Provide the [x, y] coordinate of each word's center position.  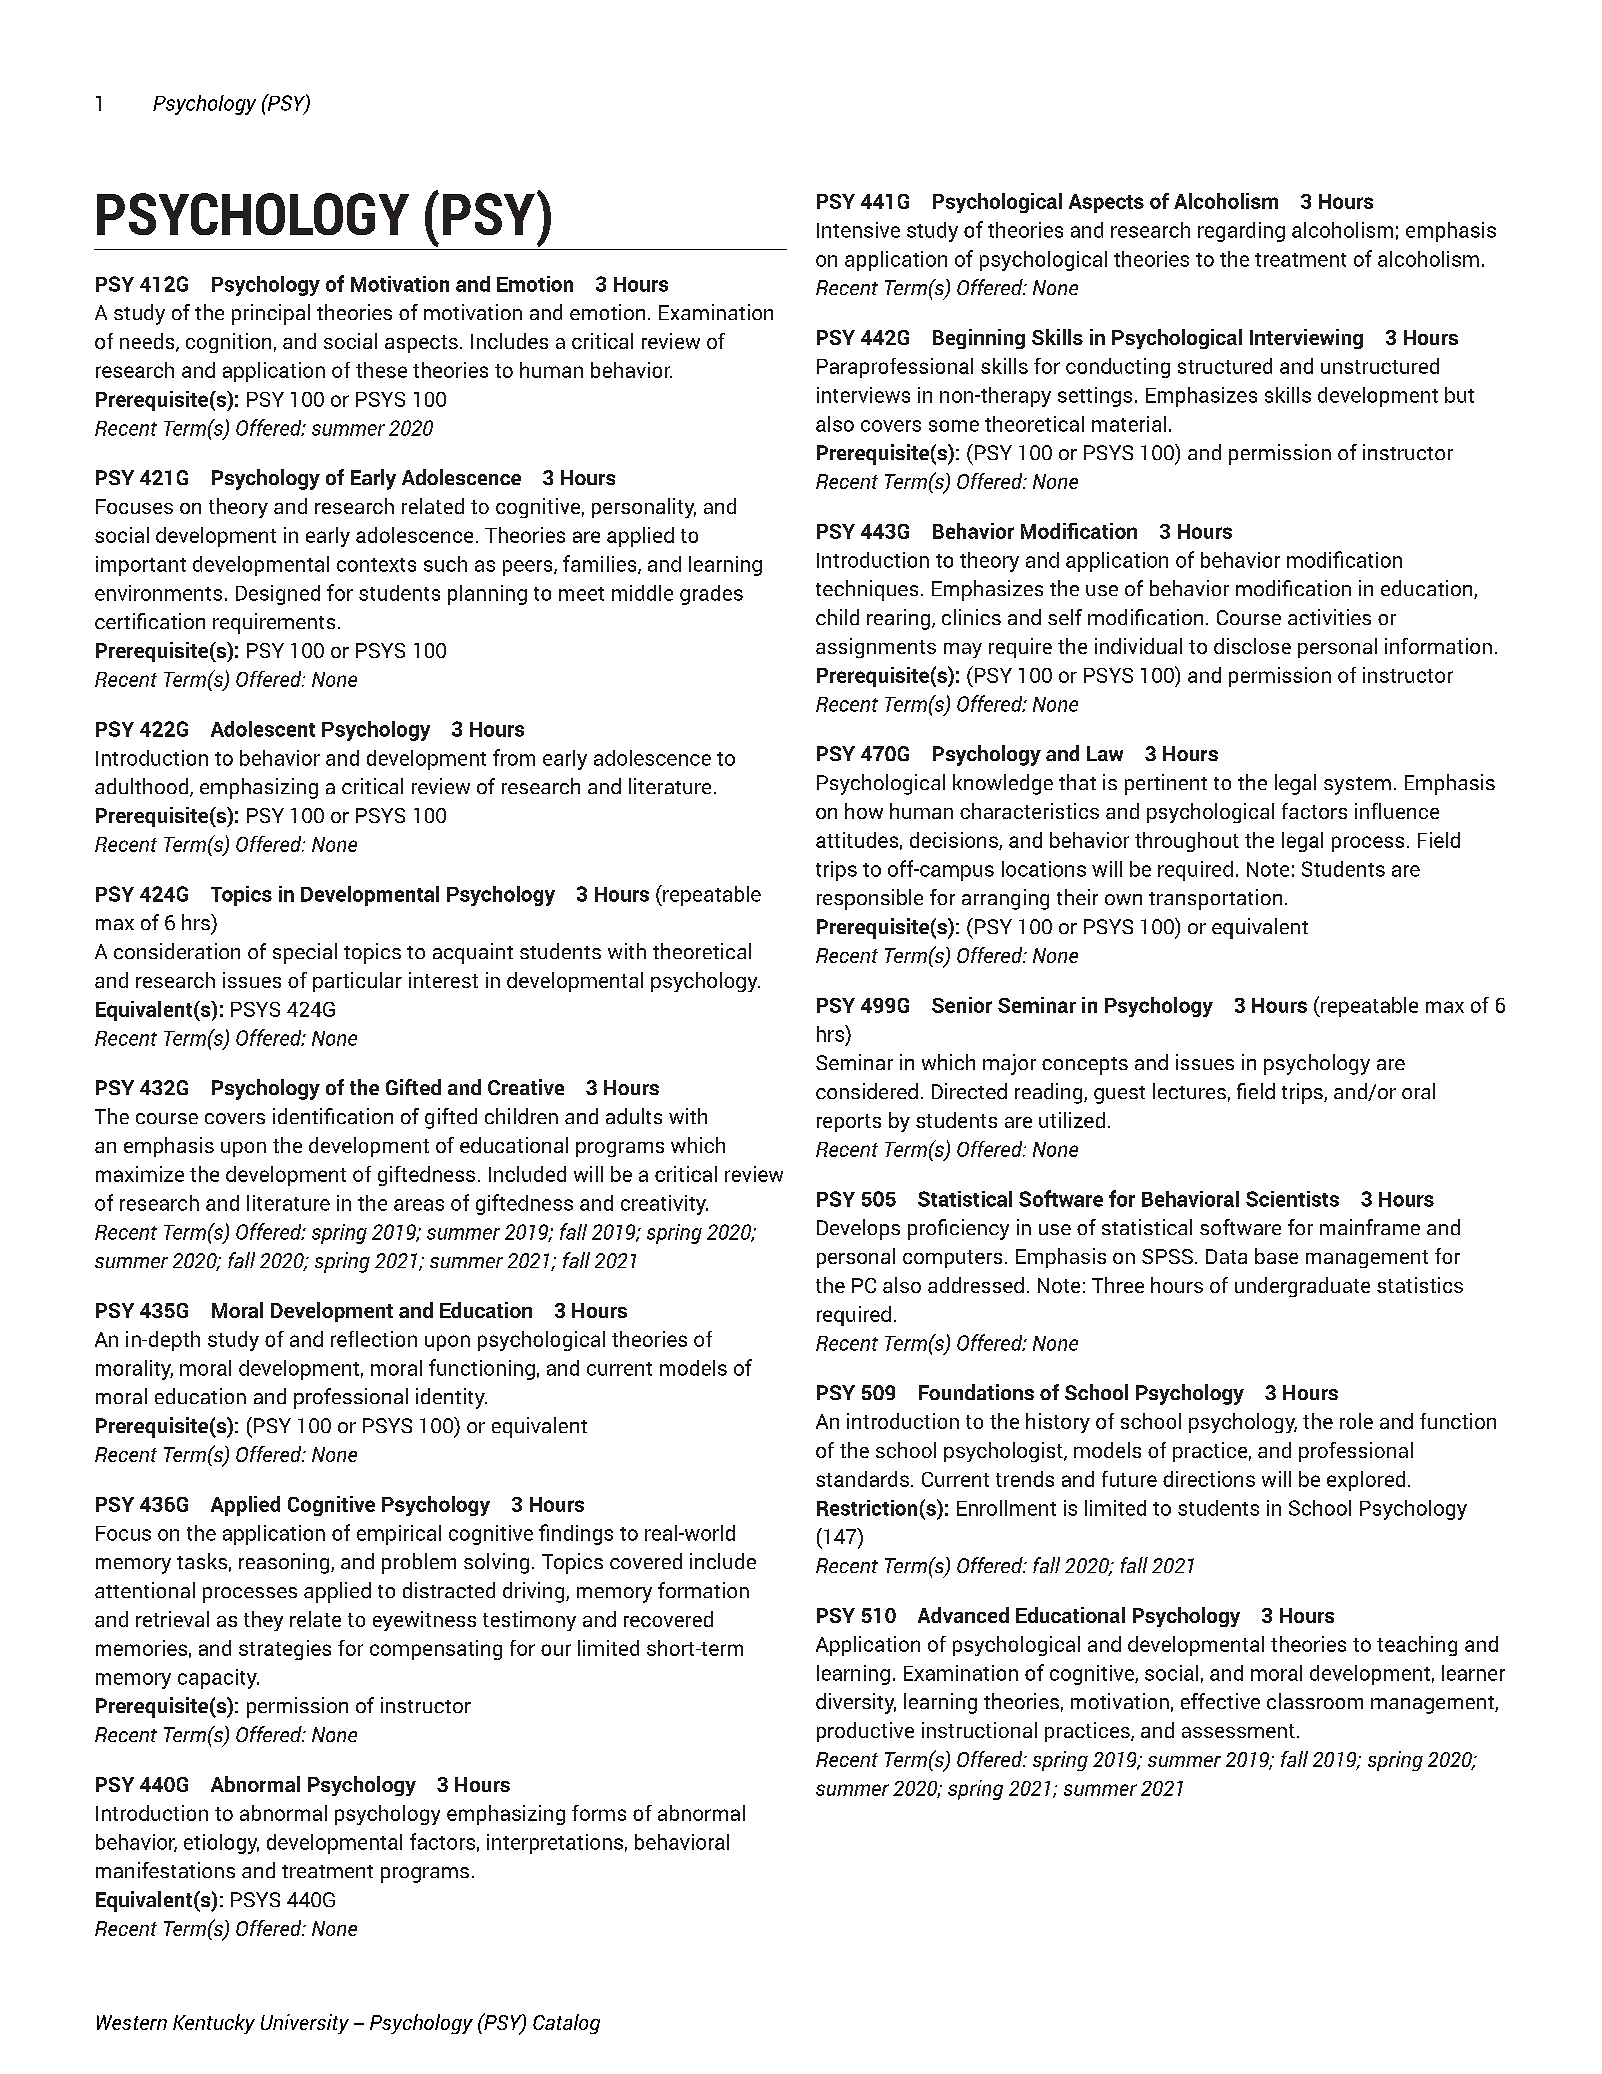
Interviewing [1306, 339]
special [305, 953]
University [305, 2024]
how [864, 811]
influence [1397, 811]
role [1356, 1421]
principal [271, 314]
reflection [374, 1339]
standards [862, 1479]
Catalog [566, 2024]
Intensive [858, 230]
